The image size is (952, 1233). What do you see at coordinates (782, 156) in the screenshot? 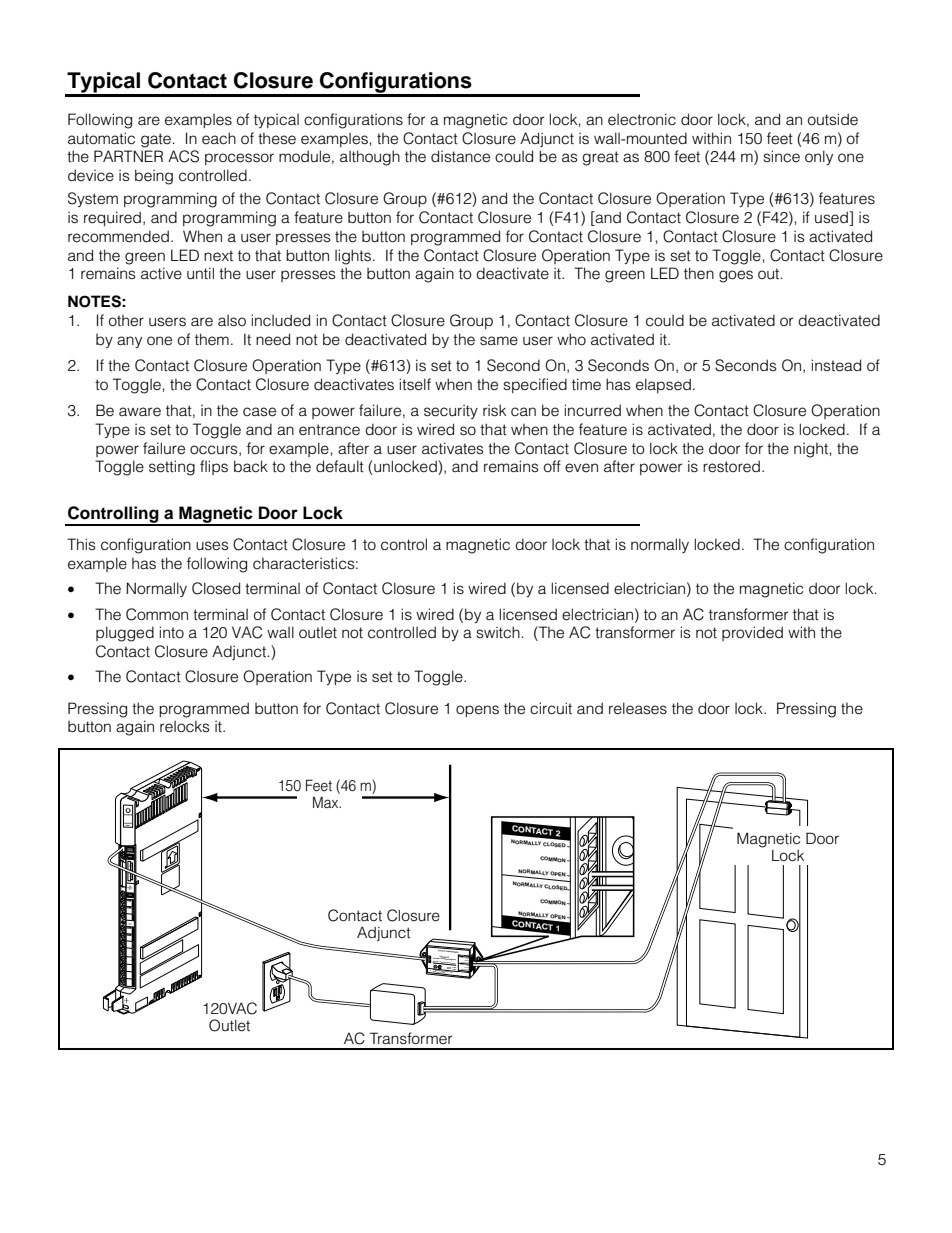
I see `since` at bounding box center [782, 156].
